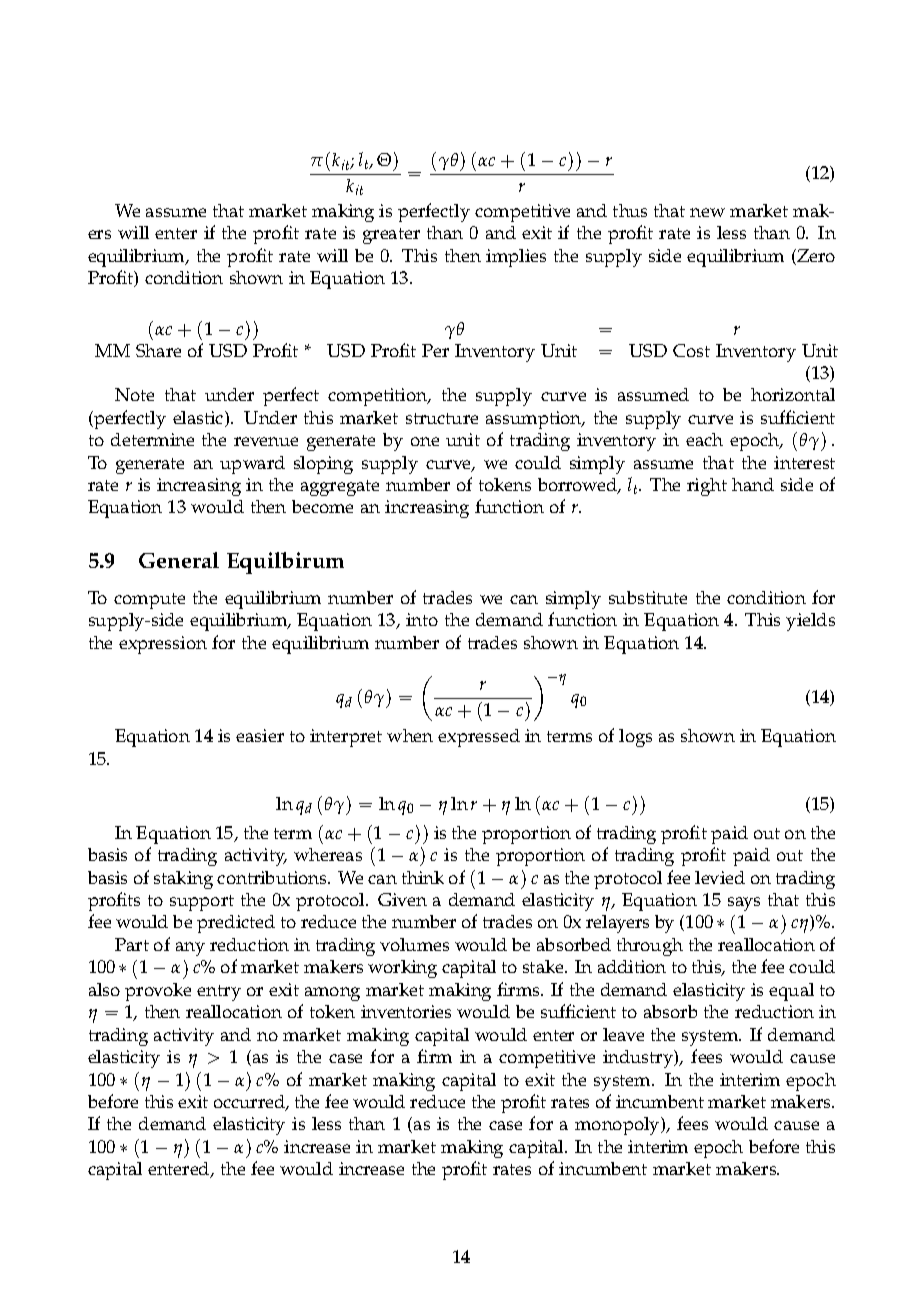 The width and height of the document is (924, 1308). Describe the element at coordinates (707, 212) in the document. I see `new` at that location.
